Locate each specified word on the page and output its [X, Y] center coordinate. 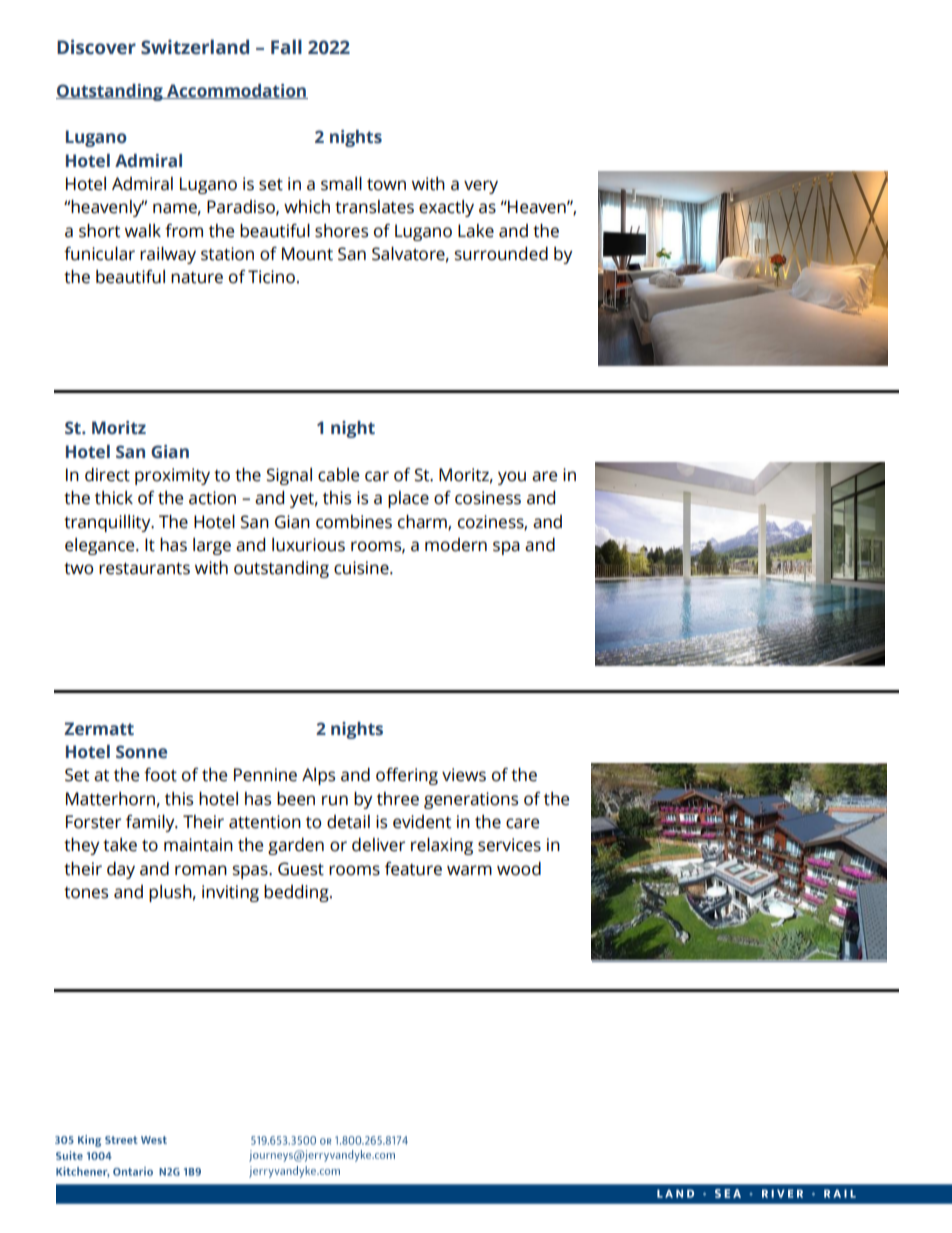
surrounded [501, 254]
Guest [301, 869]
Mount [307, 254]
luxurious [308, 545]
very [481, 187]
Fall [286, 47]
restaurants [144, 568]
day [121, 870]
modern [456, 545]
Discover [96, 47]
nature [197, 278]
